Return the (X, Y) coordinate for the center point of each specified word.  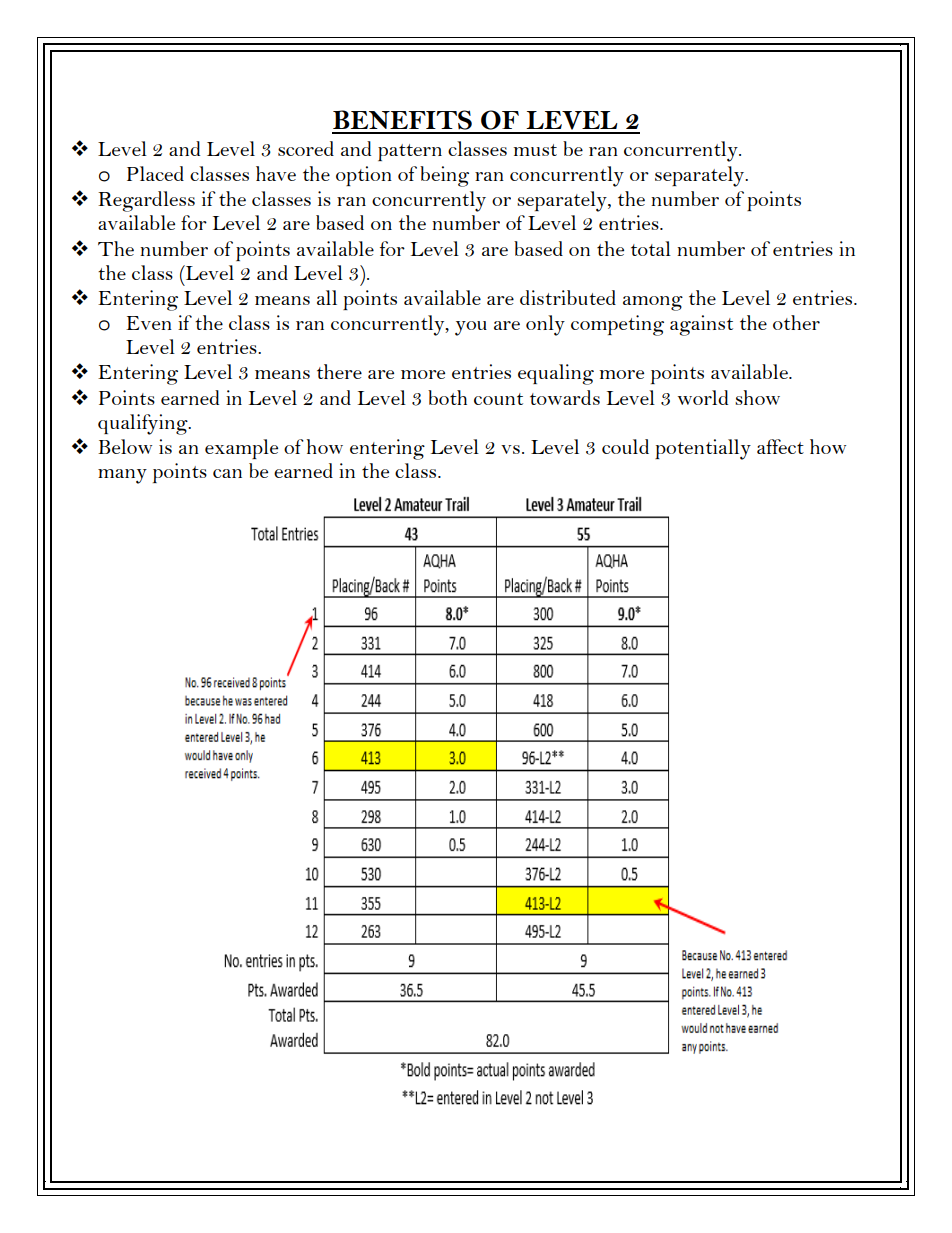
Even (149, 323)
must (535, 150)
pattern (410, 152)
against (701, 325)
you (471, 328)
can (227, 473)
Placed (155, 173)
